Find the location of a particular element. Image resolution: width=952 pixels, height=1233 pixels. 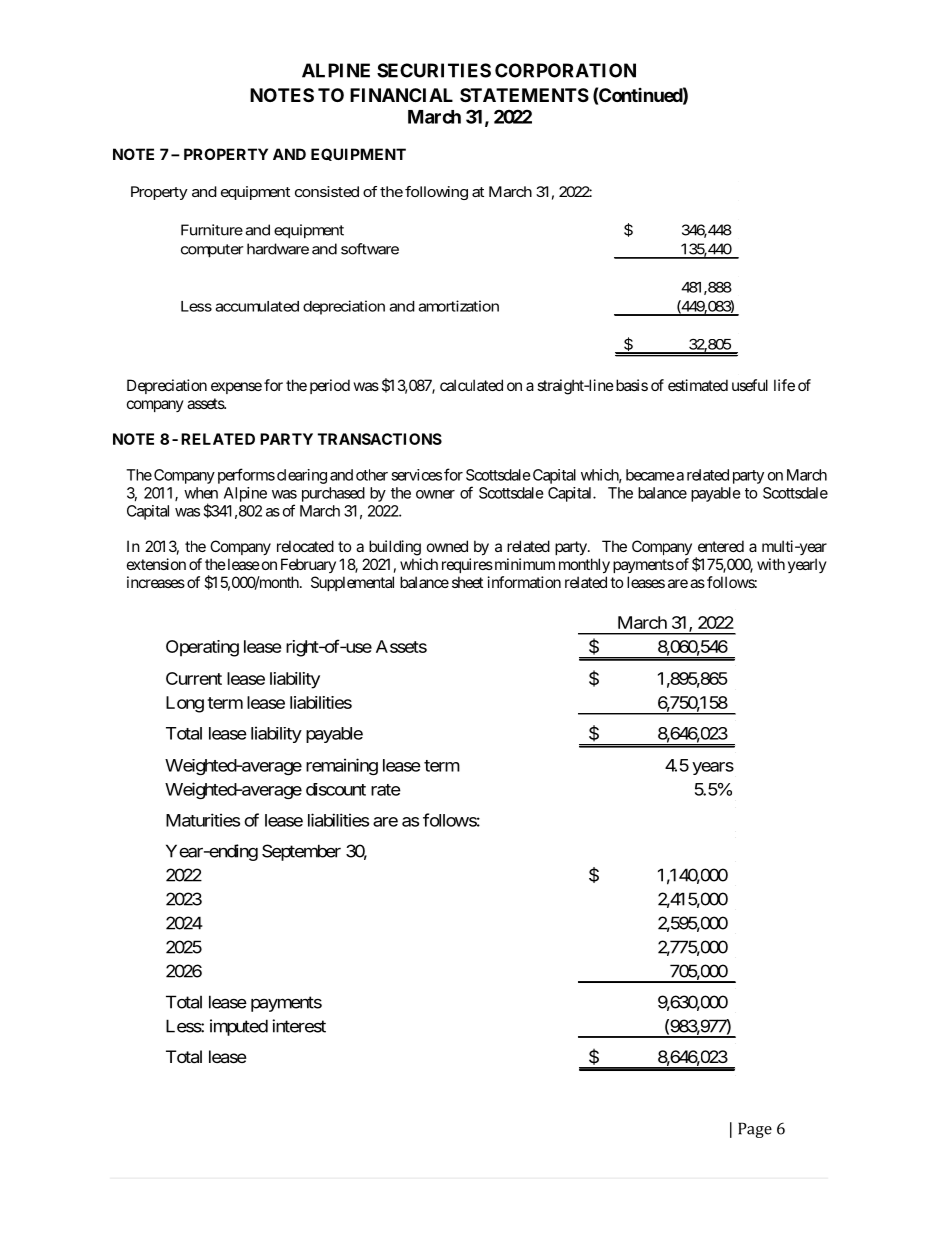

SECURITIES is located at coordinates (434, 70).
